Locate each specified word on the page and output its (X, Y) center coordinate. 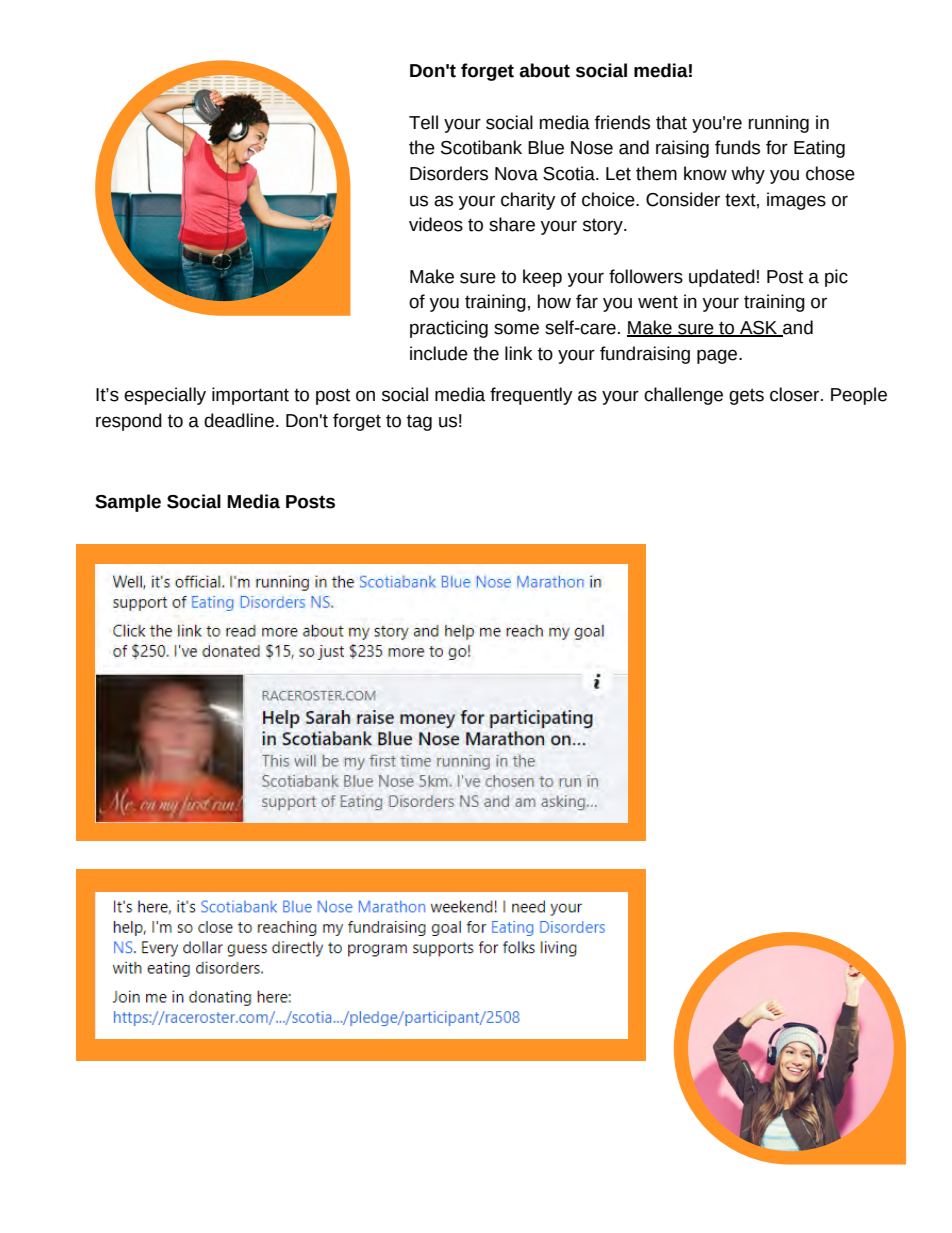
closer (796, 394)
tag (419, 422)
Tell (423, 122)
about (544, 70)
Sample (128, 503)
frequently (531, 396)
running (779, 124)
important (250, 396)
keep (542, 278)
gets (746, 396)
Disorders (449, 173)
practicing (449, 329)
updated (722, 278)
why (748, 175)
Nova (516, 174)
